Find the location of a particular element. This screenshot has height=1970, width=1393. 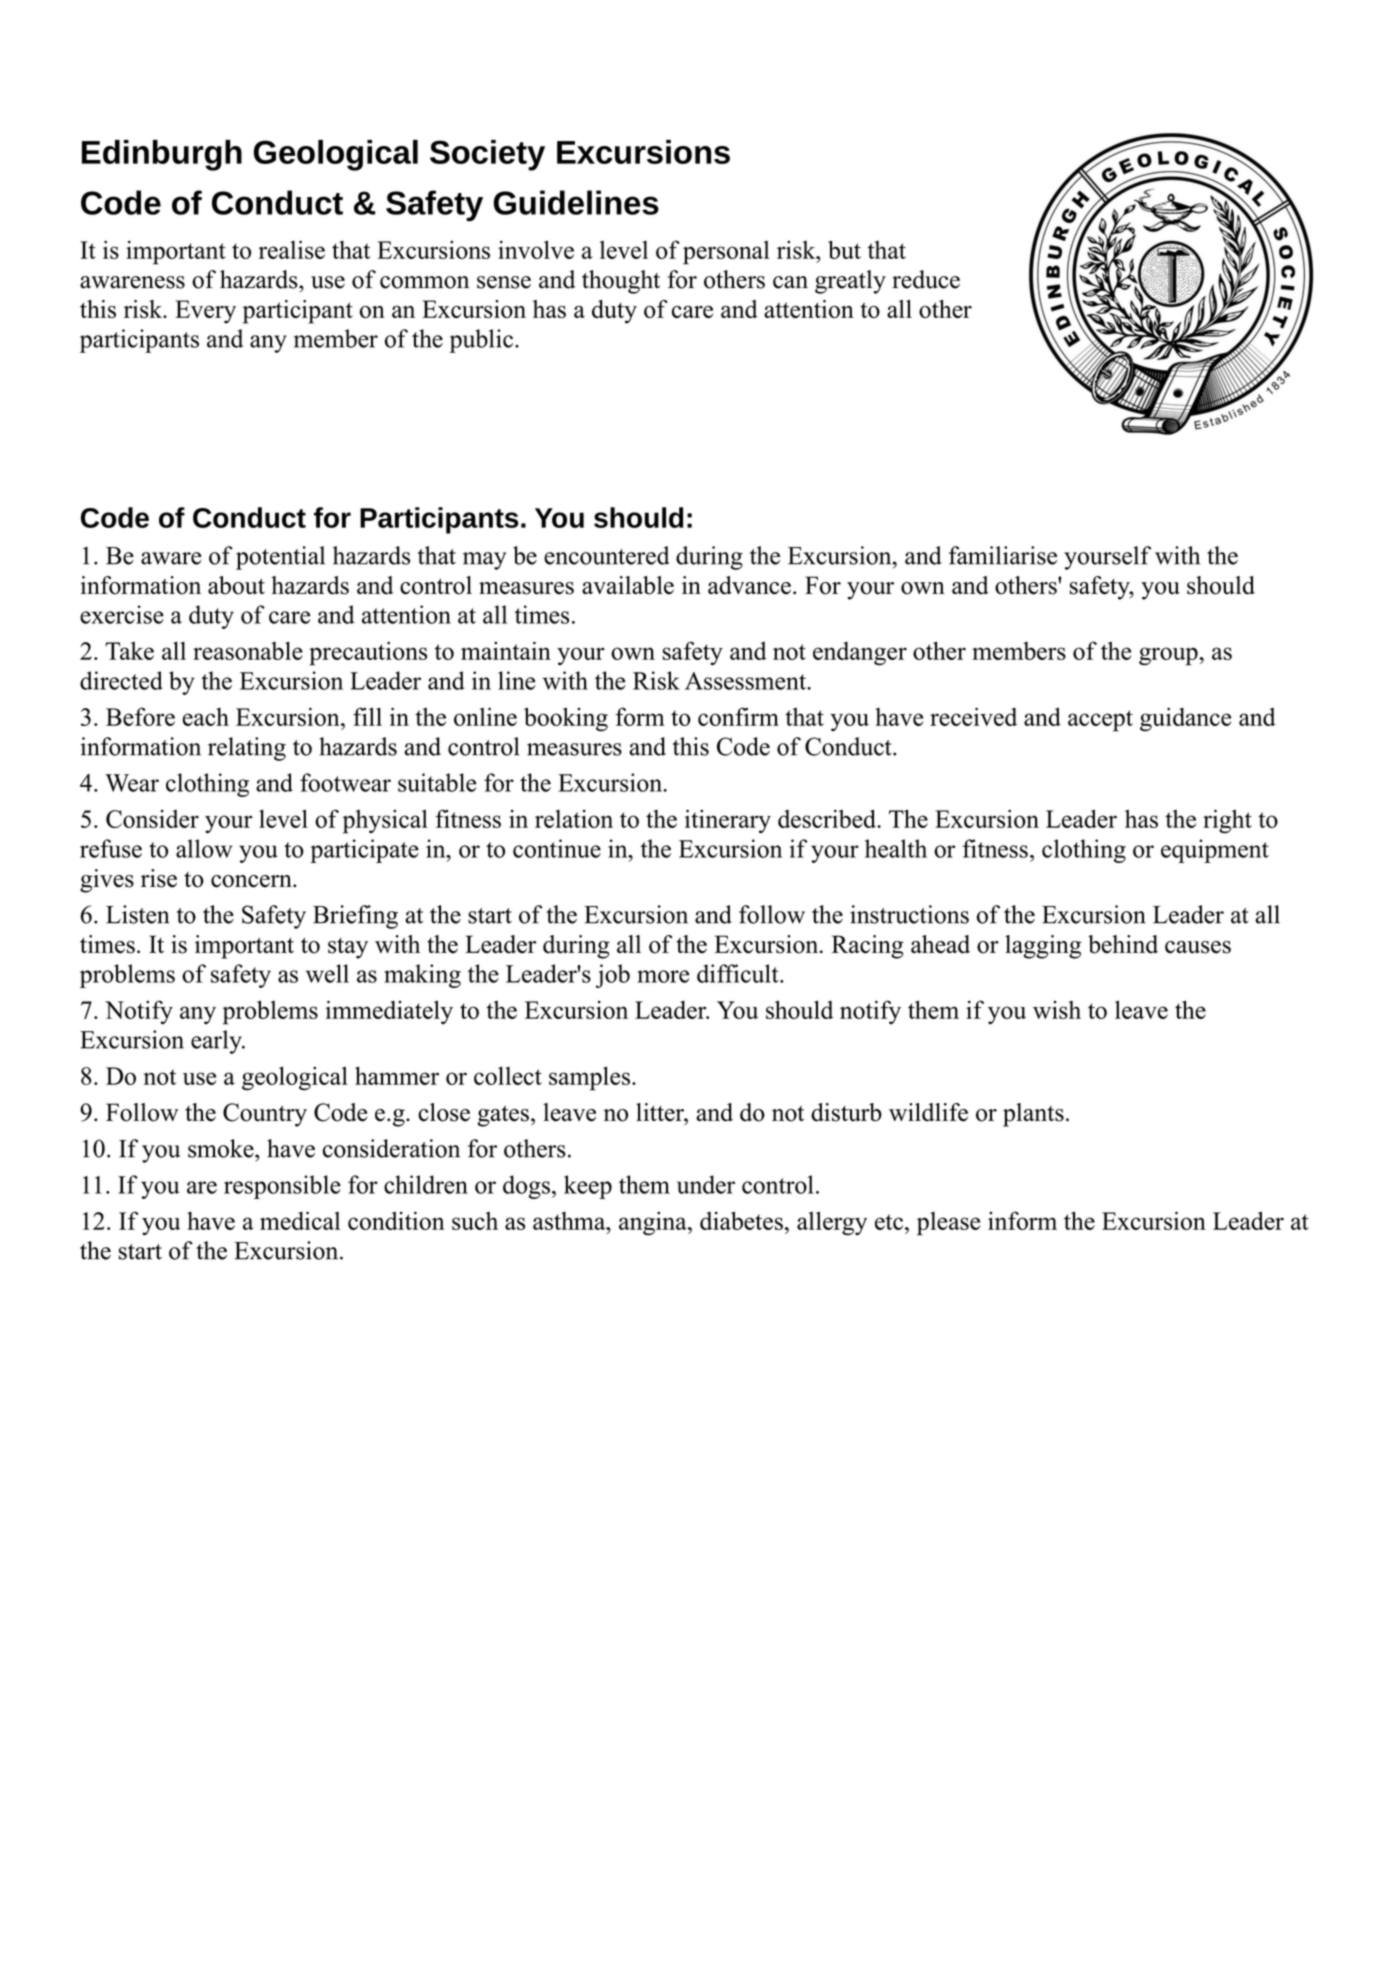

personal is located at coordinates (726, 253).
